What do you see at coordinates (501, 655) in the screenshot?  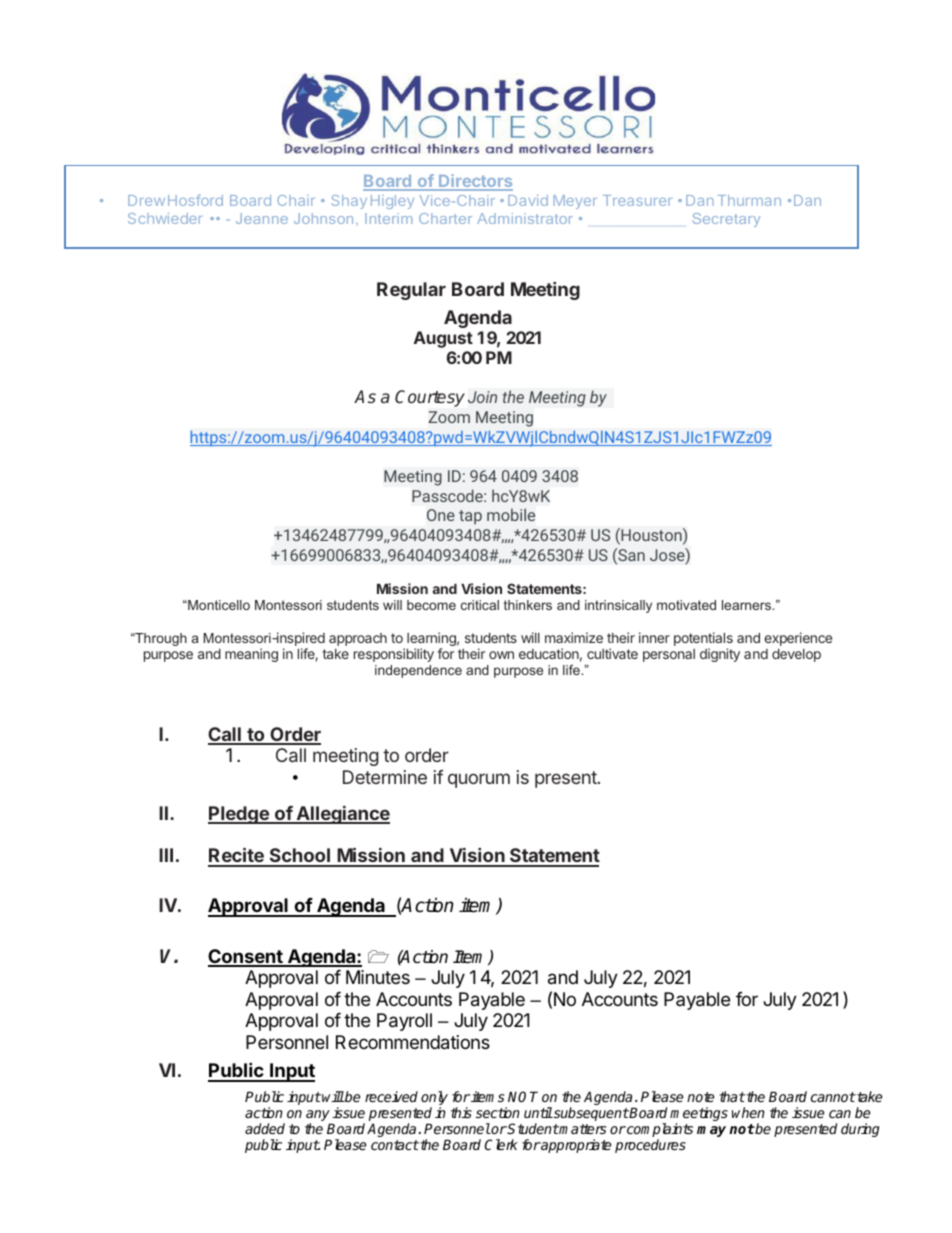 I see `own` at bounding box center [501, 655].
